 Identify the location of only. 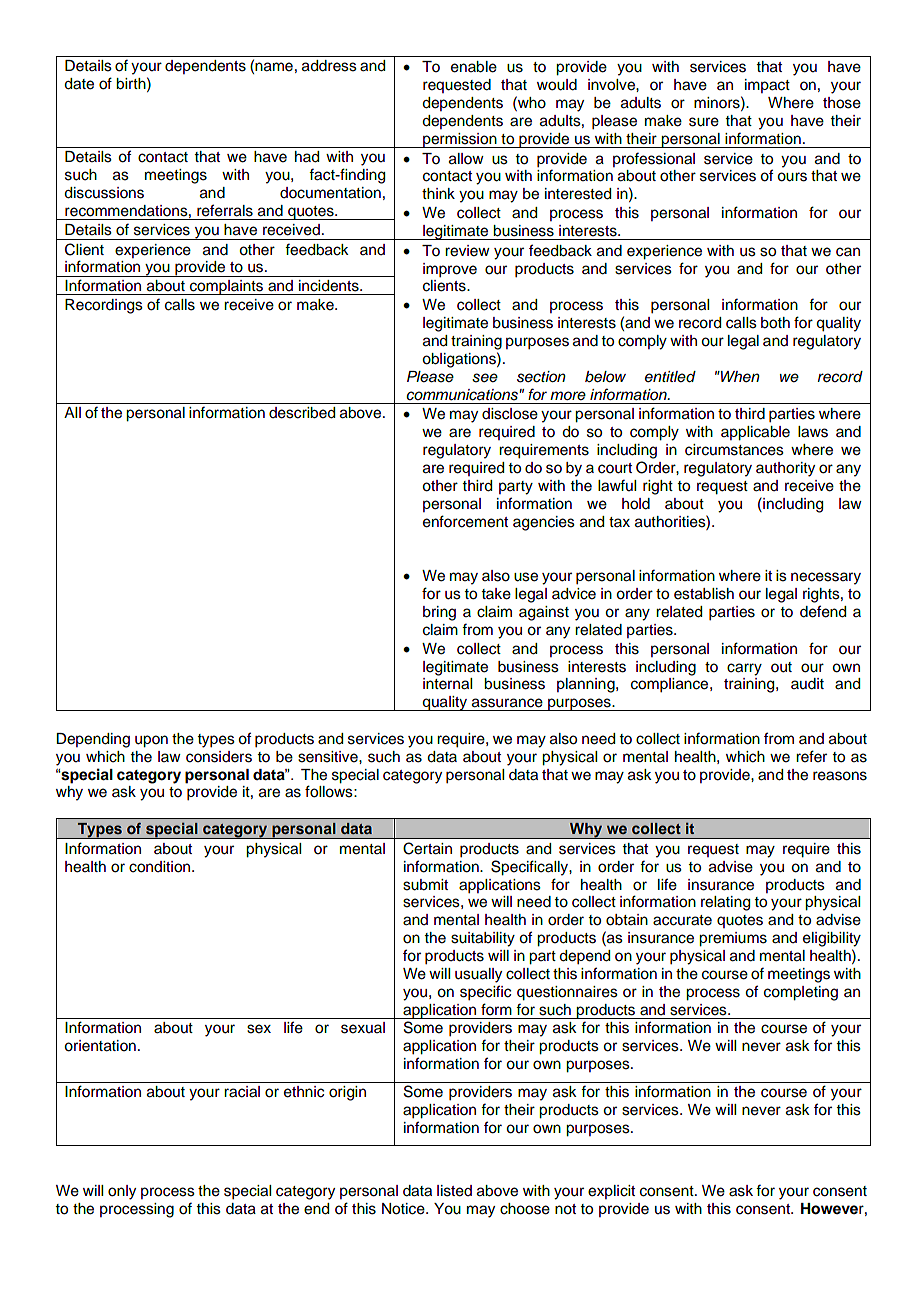
(122, 1192).
